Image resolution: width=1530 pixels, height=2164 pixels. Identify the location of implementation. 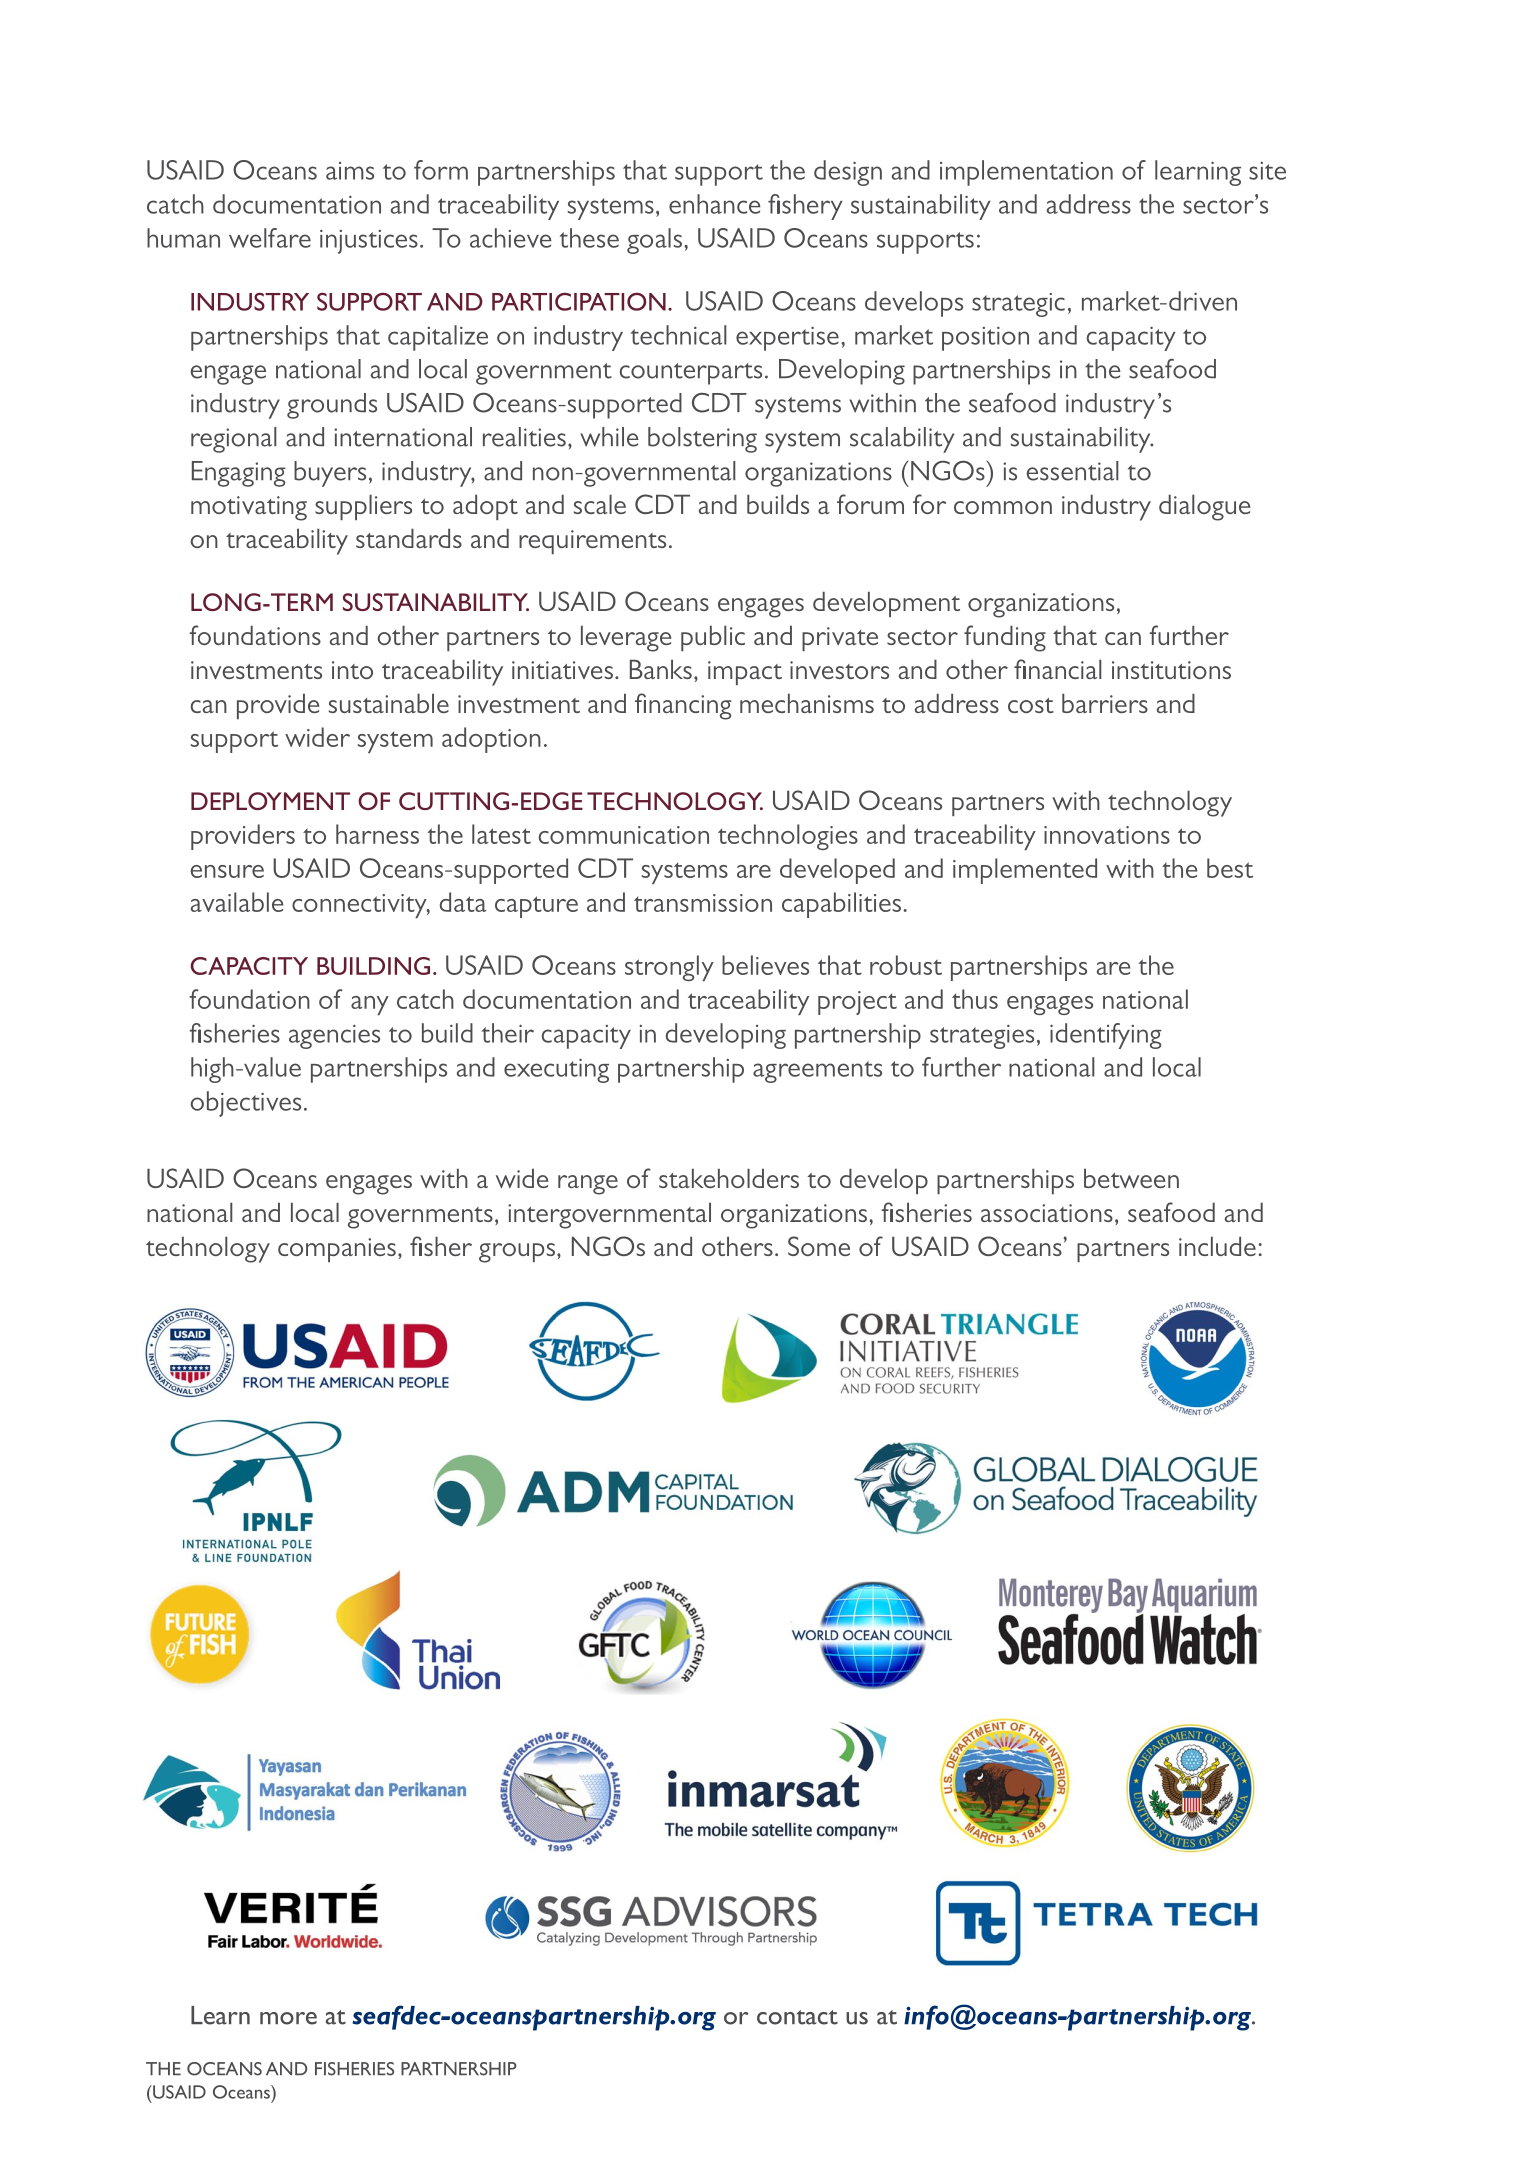
(1026, 173).
